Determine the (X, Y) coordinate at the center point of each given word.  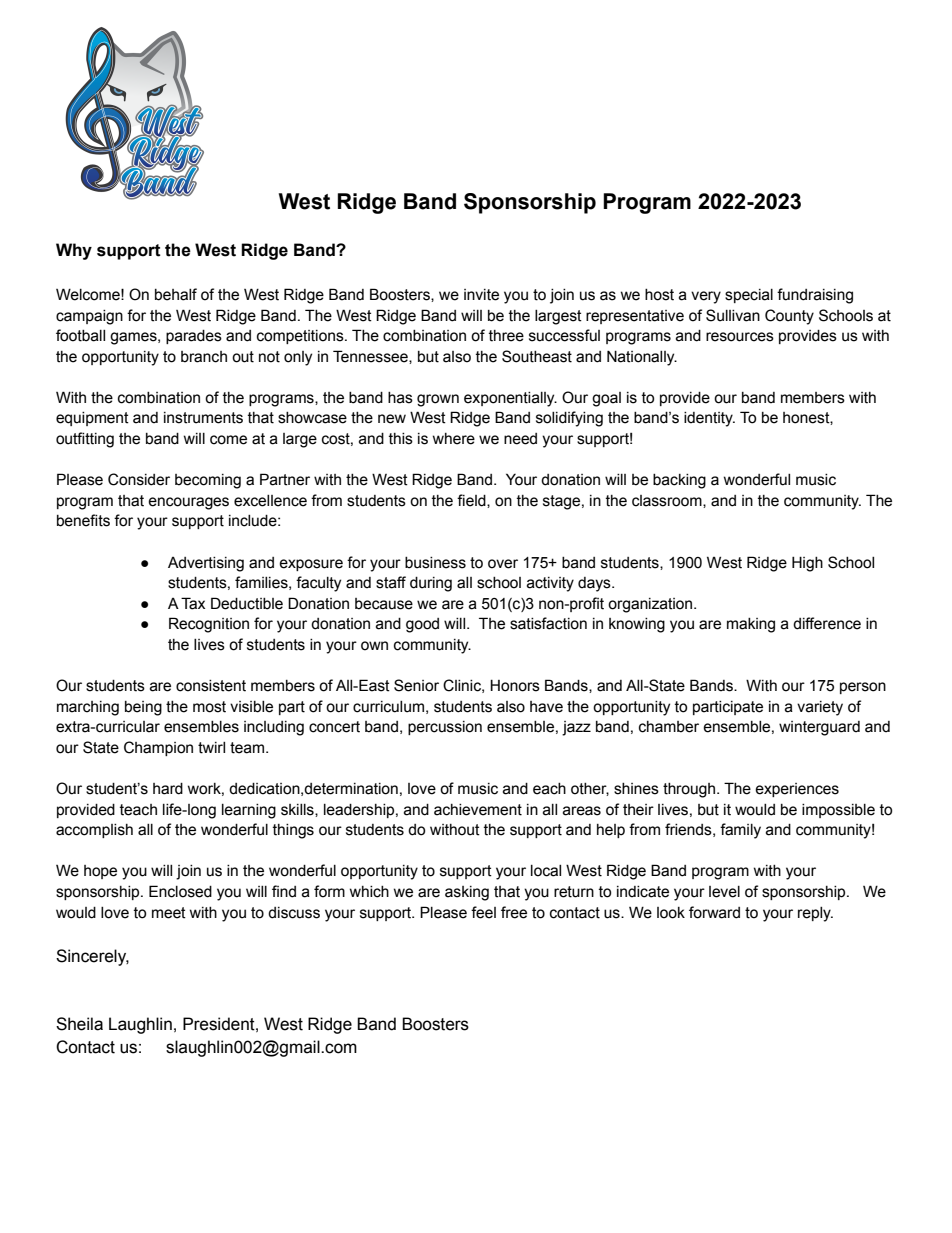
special (749, 296)
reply (815, 914)
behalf (176, 294)
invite (481, 295)
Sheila (79, 1024)
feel (483, 912)
